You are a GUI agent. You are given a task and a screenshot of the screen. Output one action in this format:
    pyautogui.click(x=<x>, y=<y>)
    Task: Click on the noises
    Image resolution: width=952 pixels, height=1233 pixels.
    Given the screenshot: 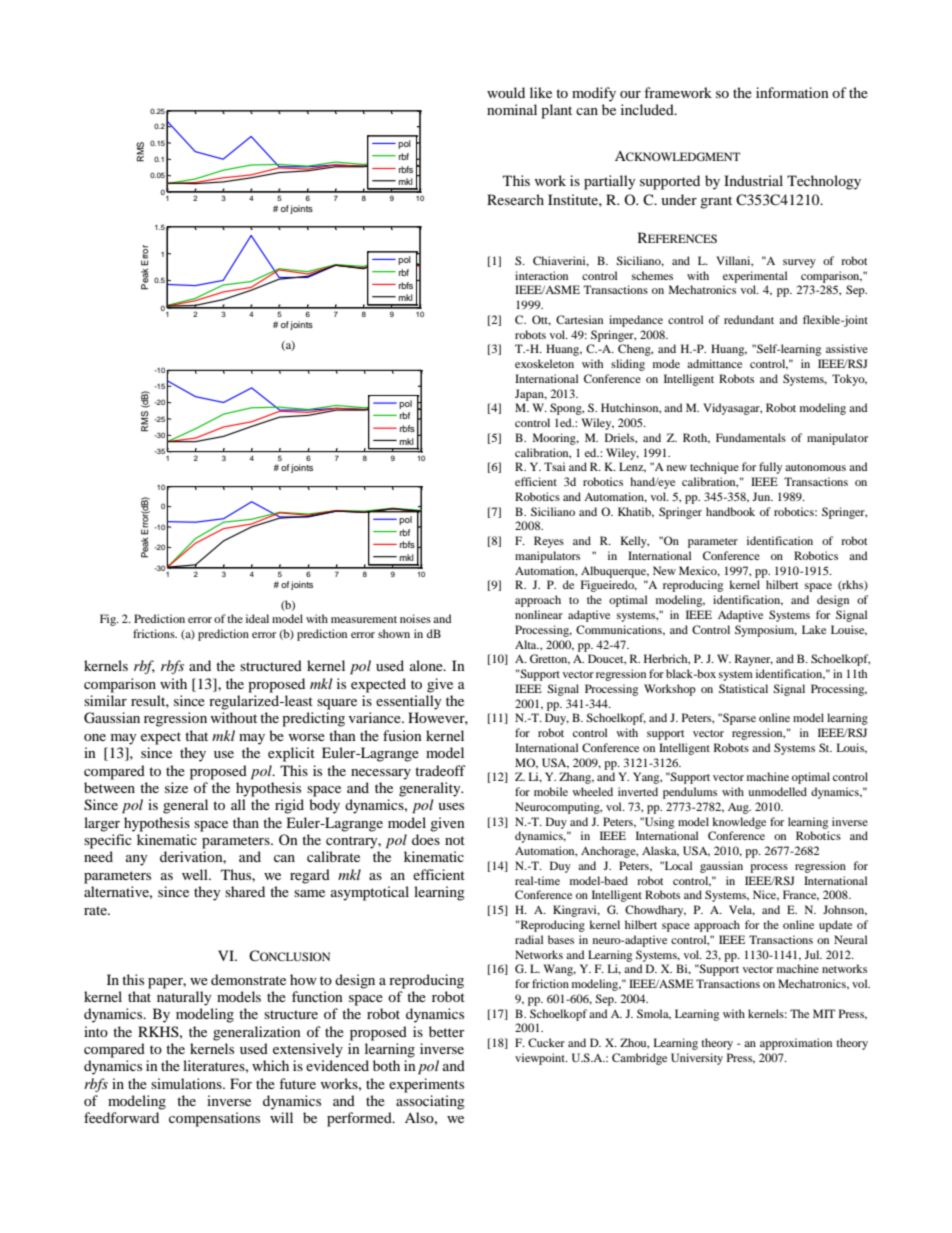 What is the action you would take?
    pyautogui.click(x=415, y=618)
